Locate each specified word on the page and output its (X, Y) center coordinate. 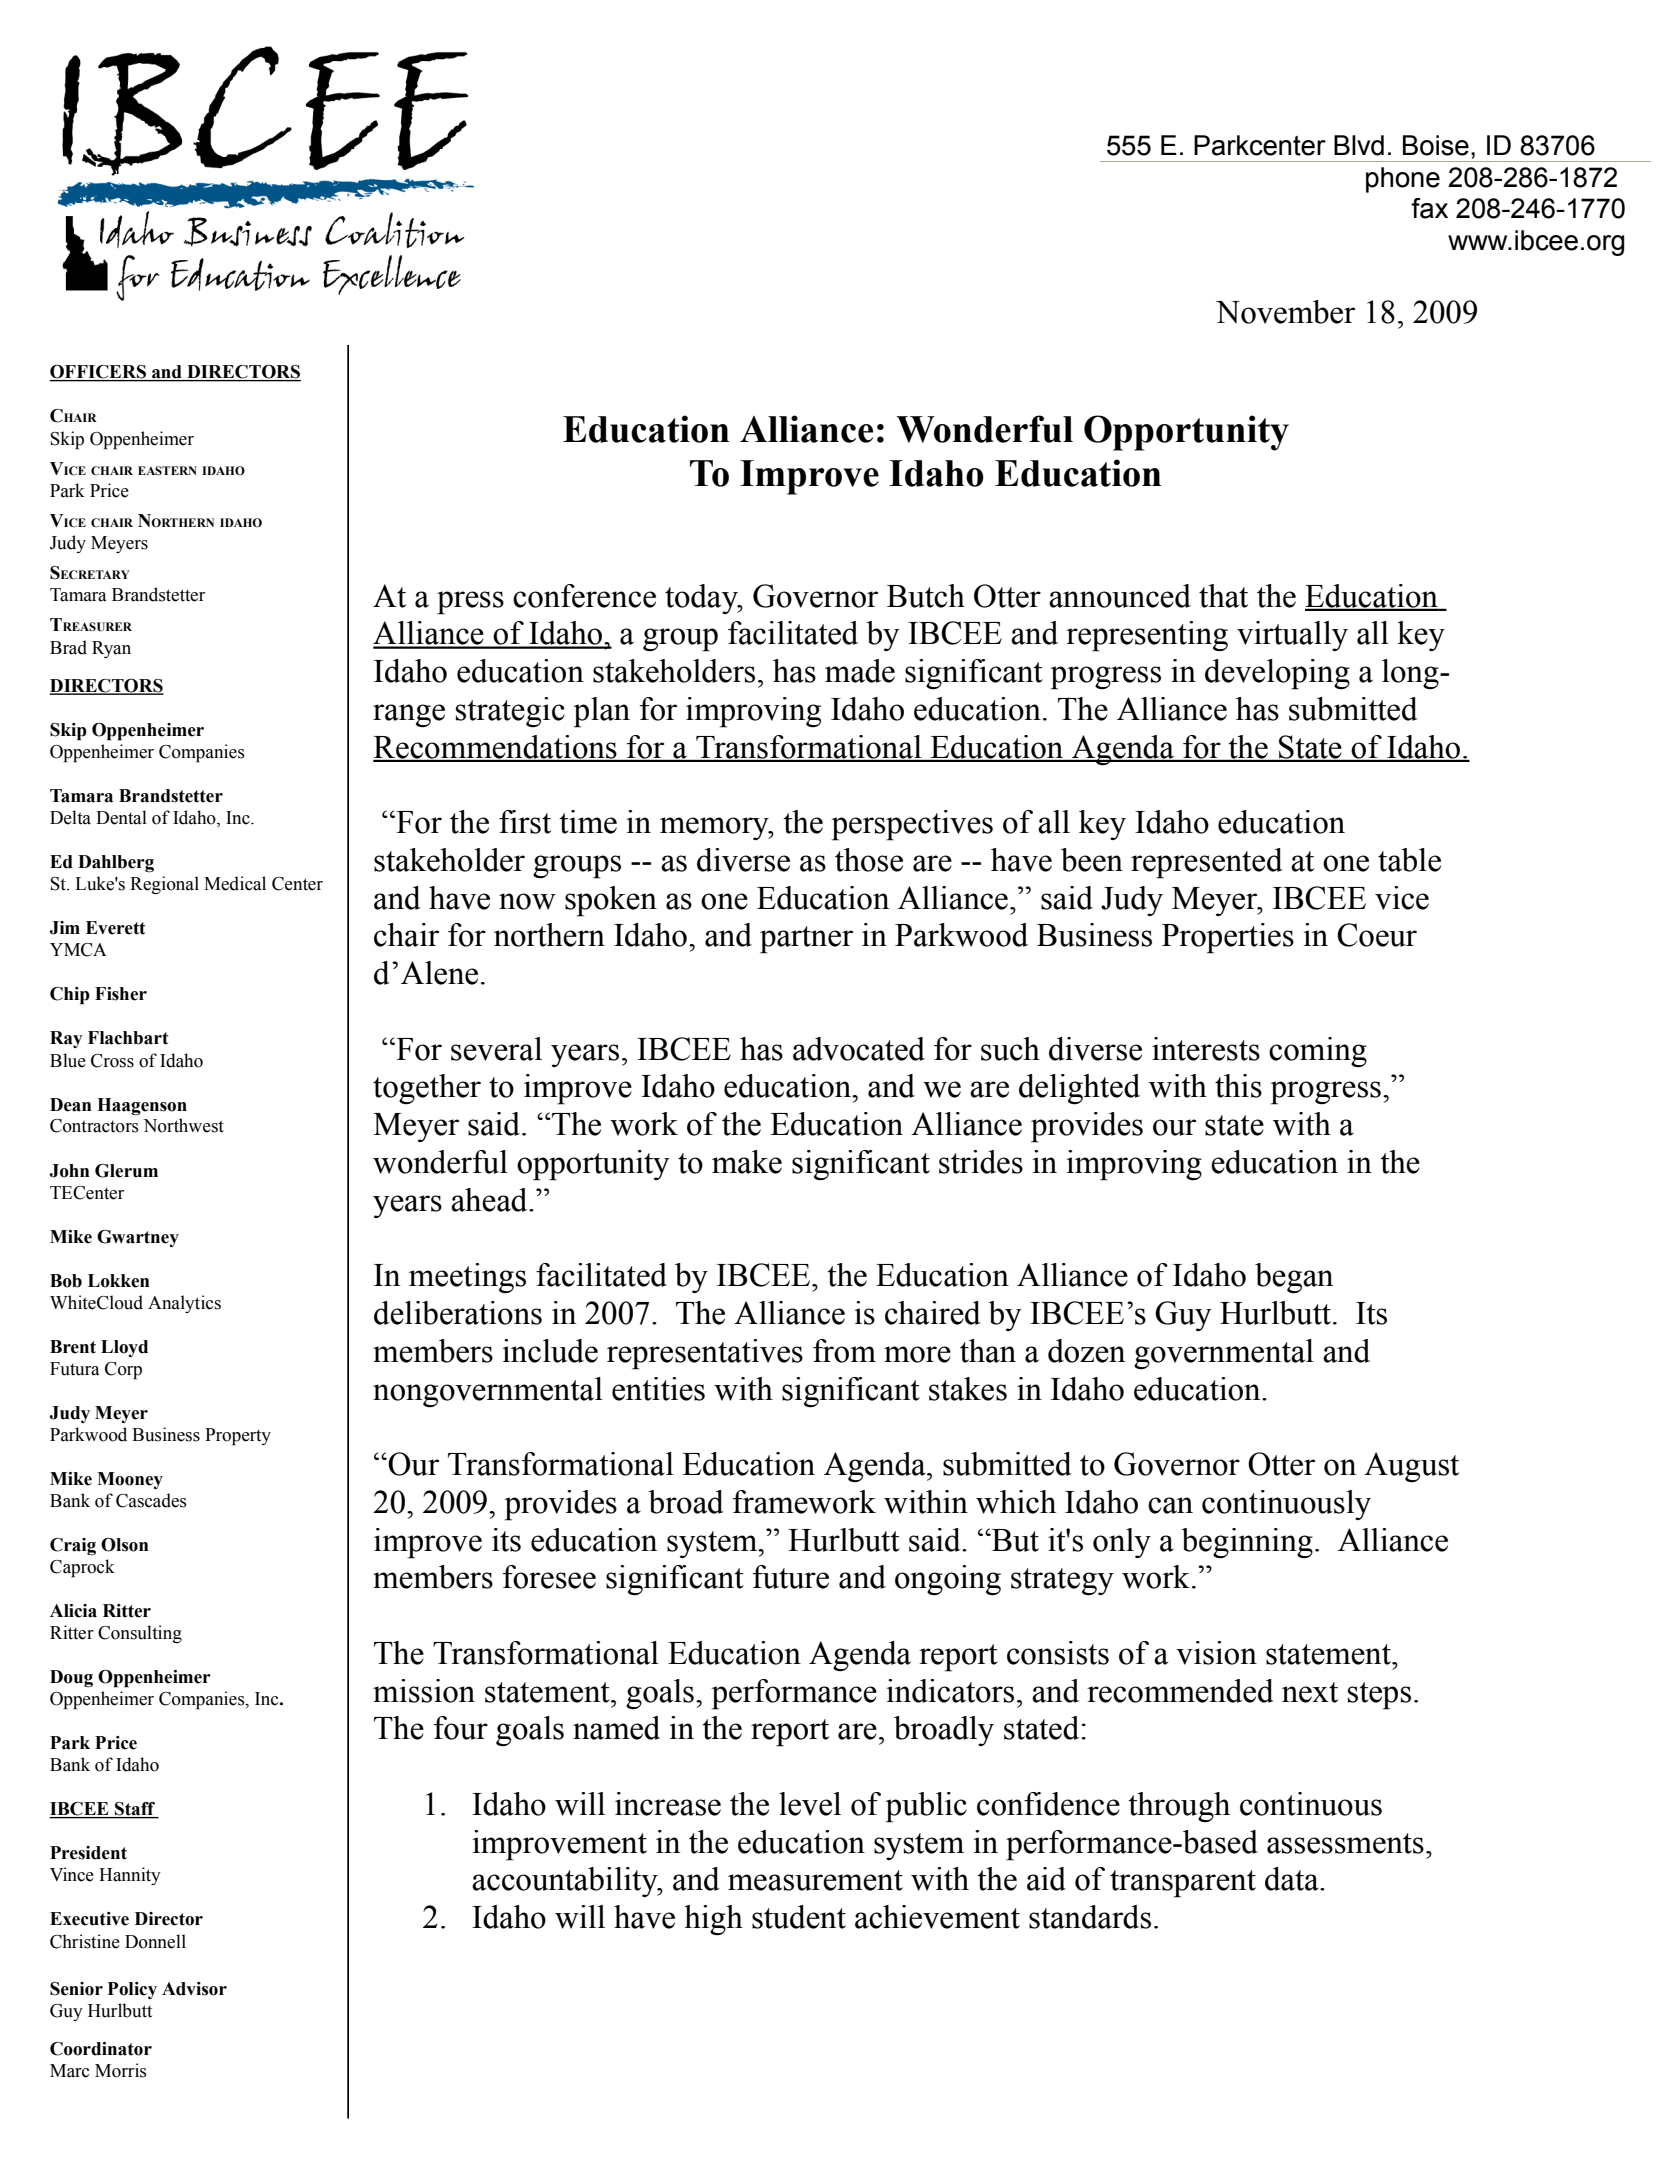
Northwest (183, 1125)
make (747, 1162)
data (1293, 1879)
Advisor (194, 1989)
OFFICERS (98, 373)
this (1238, 1086)
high (713, 1920)
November (1285, 312)
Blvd (1359, 145)
